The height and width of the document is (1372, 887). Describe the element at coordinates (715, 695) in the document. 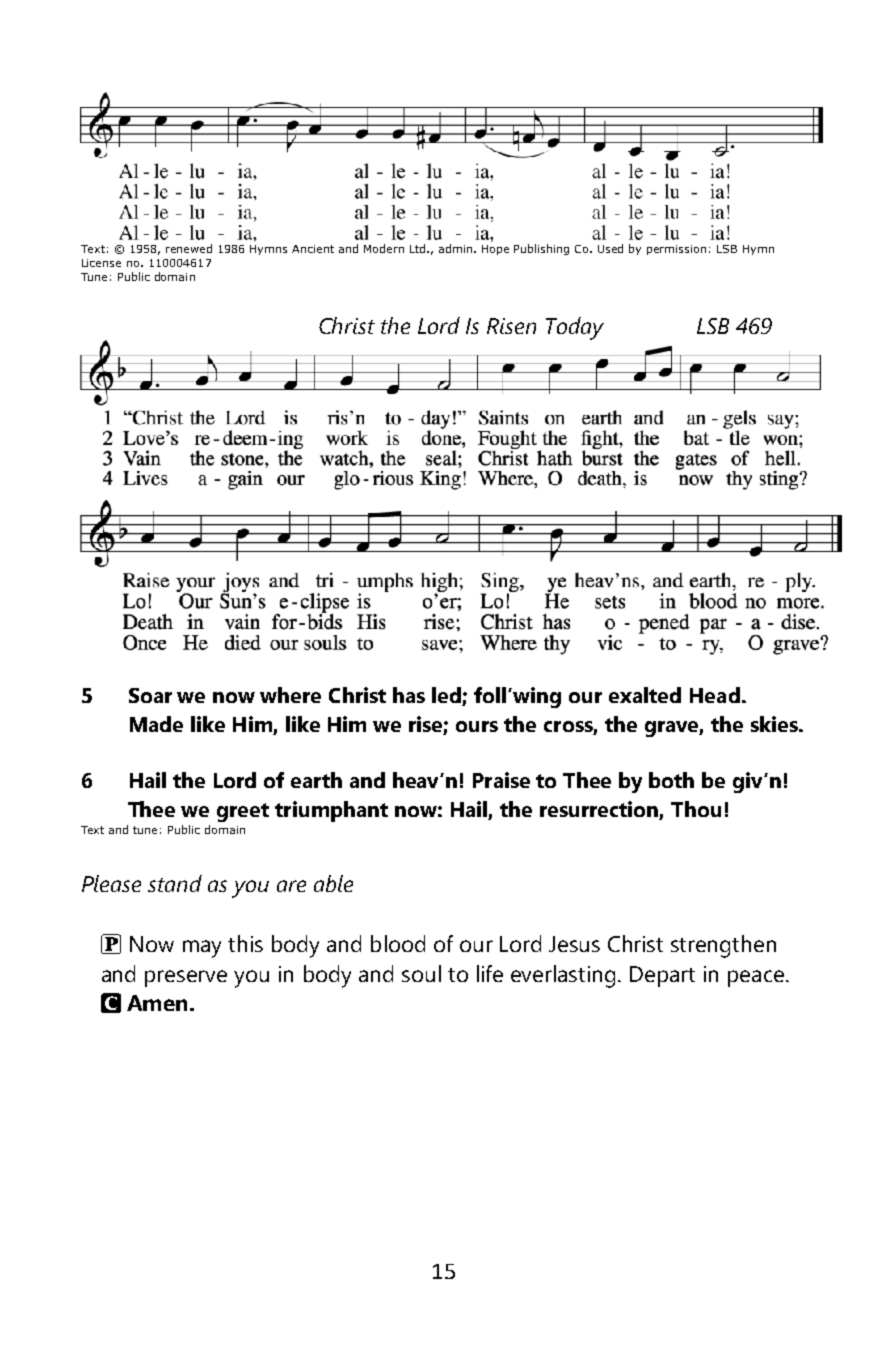

I see `Head` at that location.
